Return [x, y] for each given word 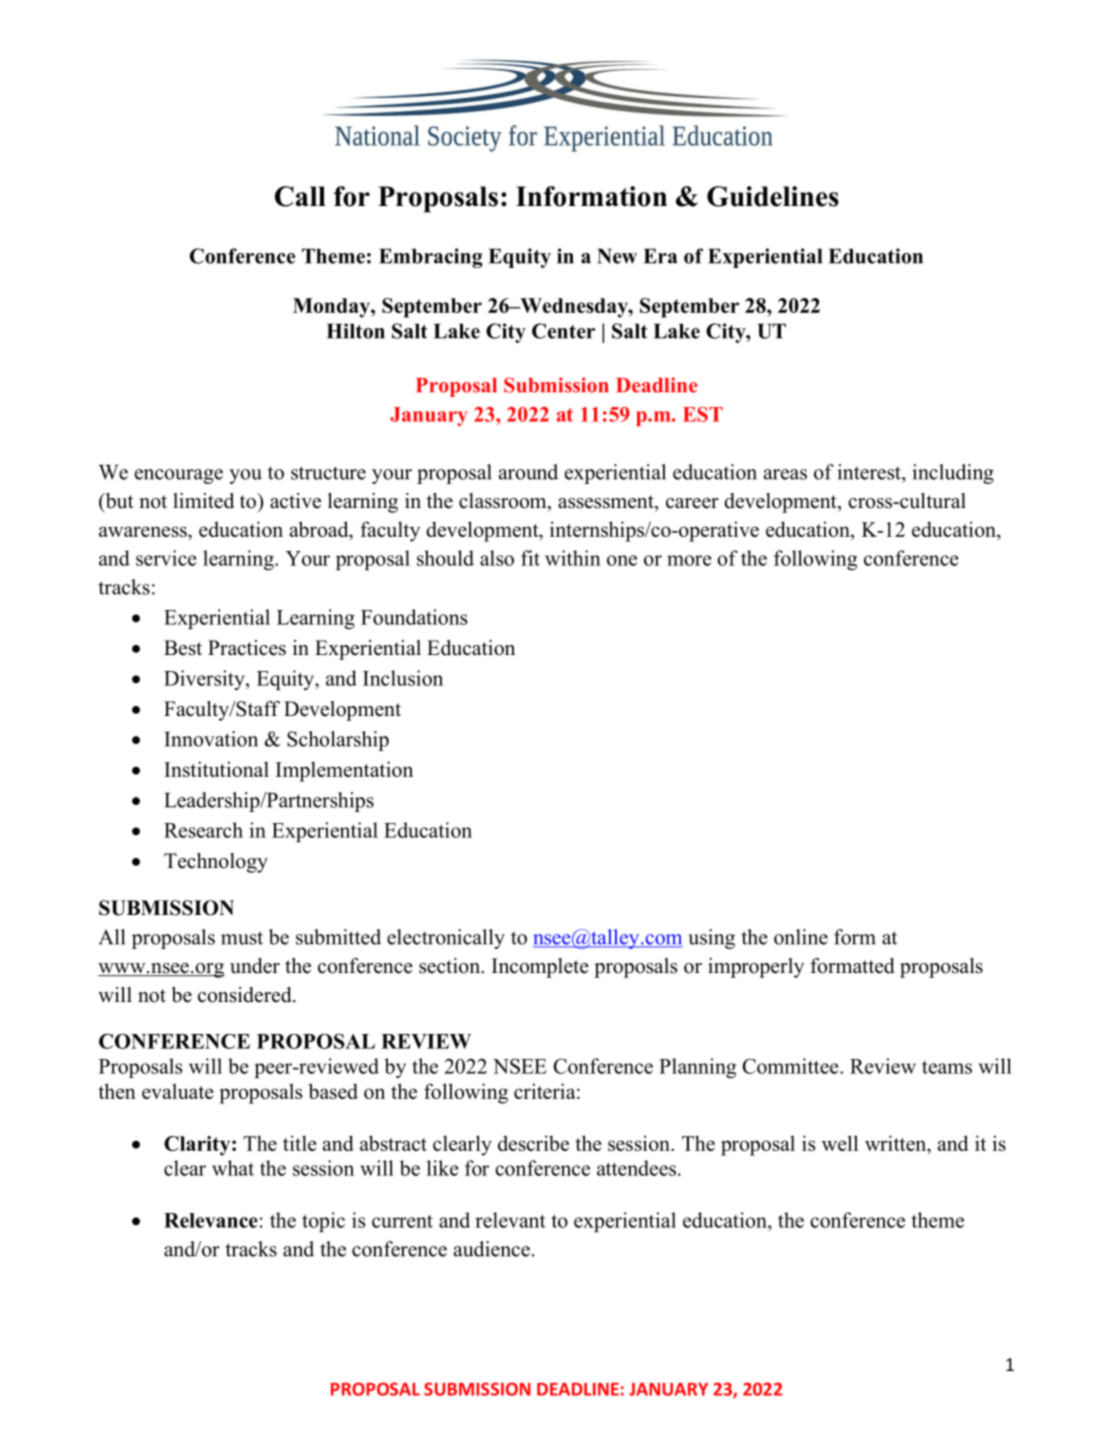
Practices [247, 648]
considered [246, 995]
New [617, 256]
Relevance [211, 1220]
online [801, 937]
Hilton [356, 331]
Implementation [344, 771]
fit [530, 558]
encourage [179, 476]
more [689, 560]
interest [870, 472]
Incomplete [540, 968]
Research [203, 830]
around [528, 472]
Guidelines [773, 196]
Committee [791, 1066]
